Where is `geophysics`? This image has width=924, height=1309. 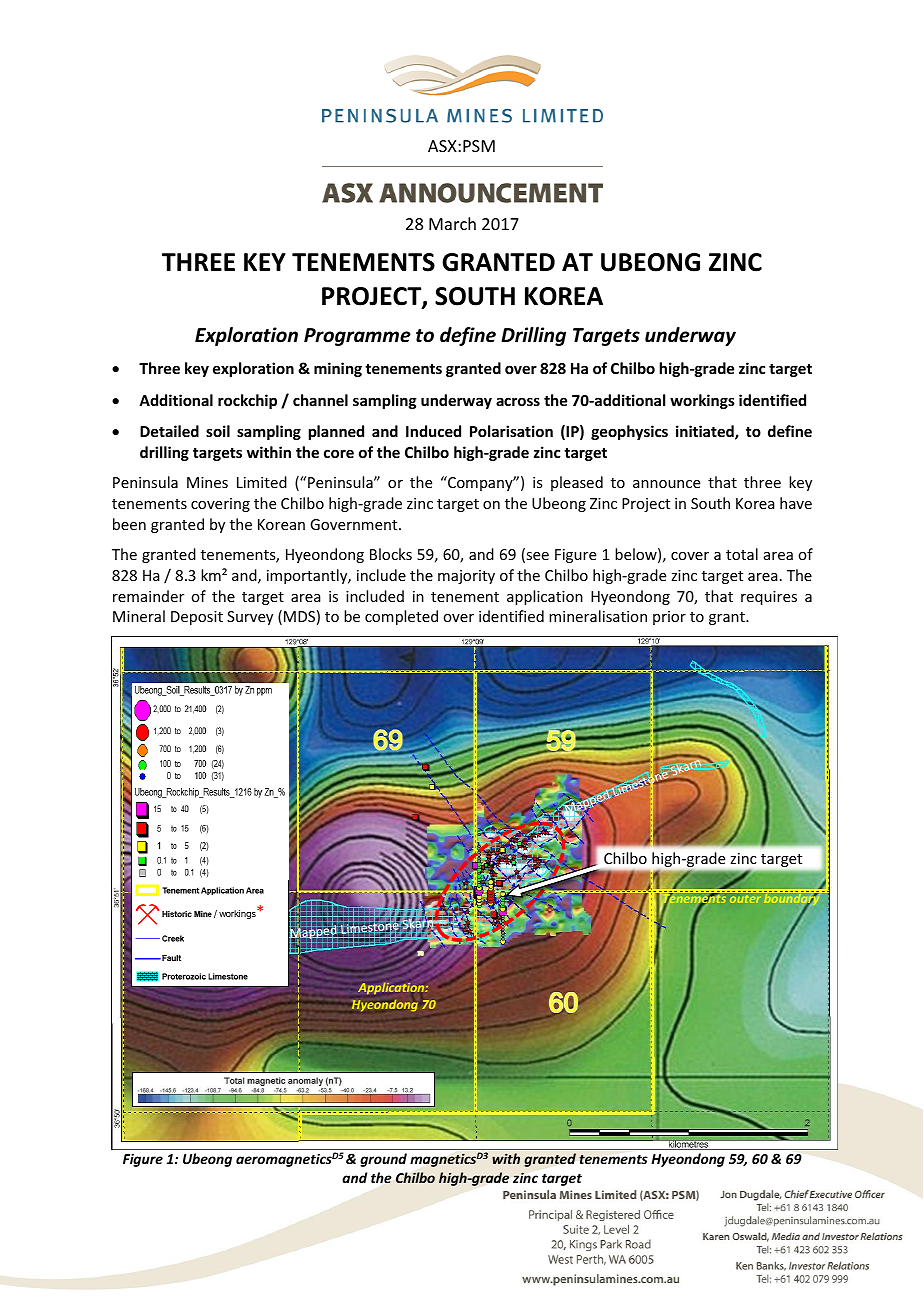
geophysics is located at coordinates (629, 432).
